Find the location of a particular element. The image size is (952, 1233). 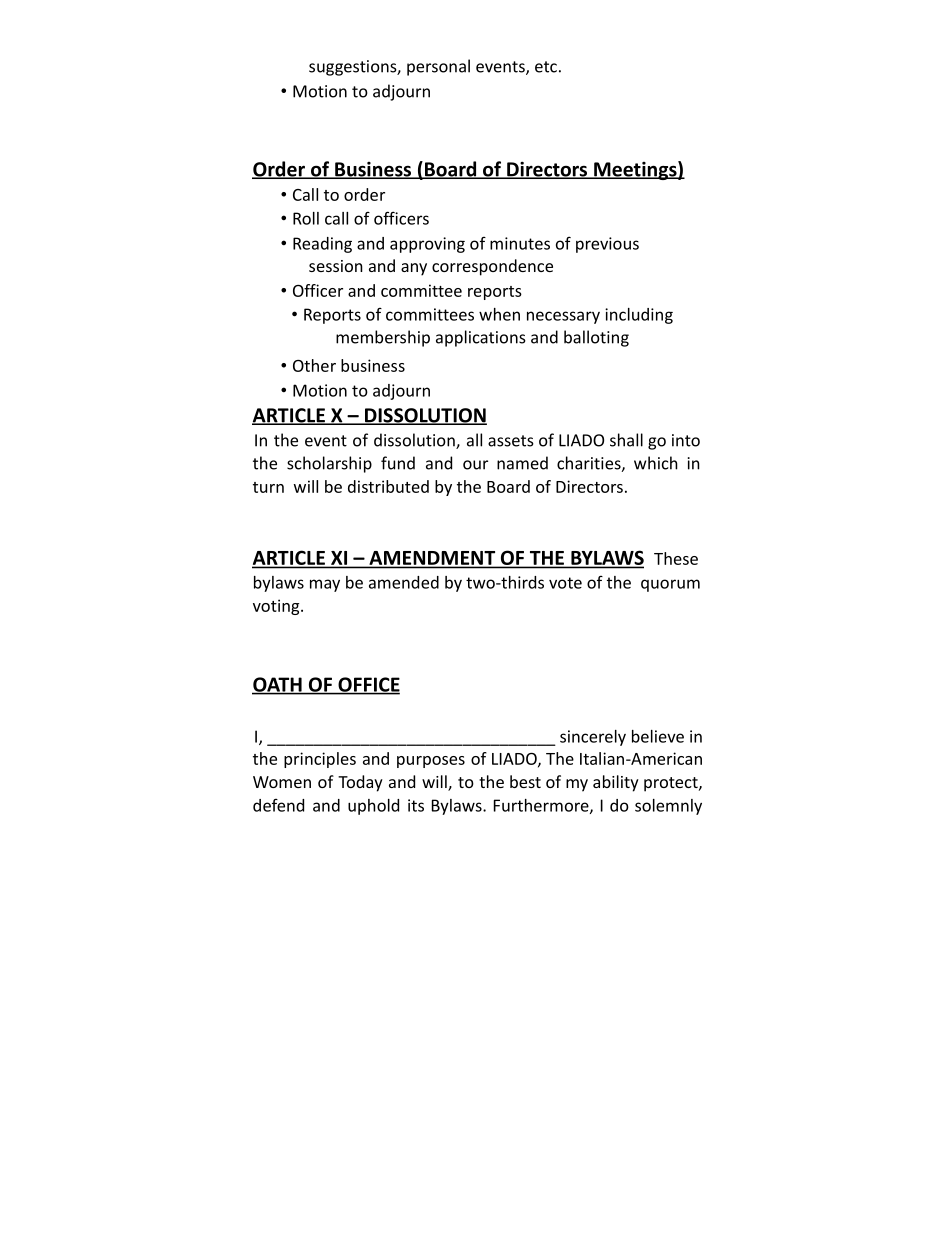

personal is located at coordinates (438, 67).
